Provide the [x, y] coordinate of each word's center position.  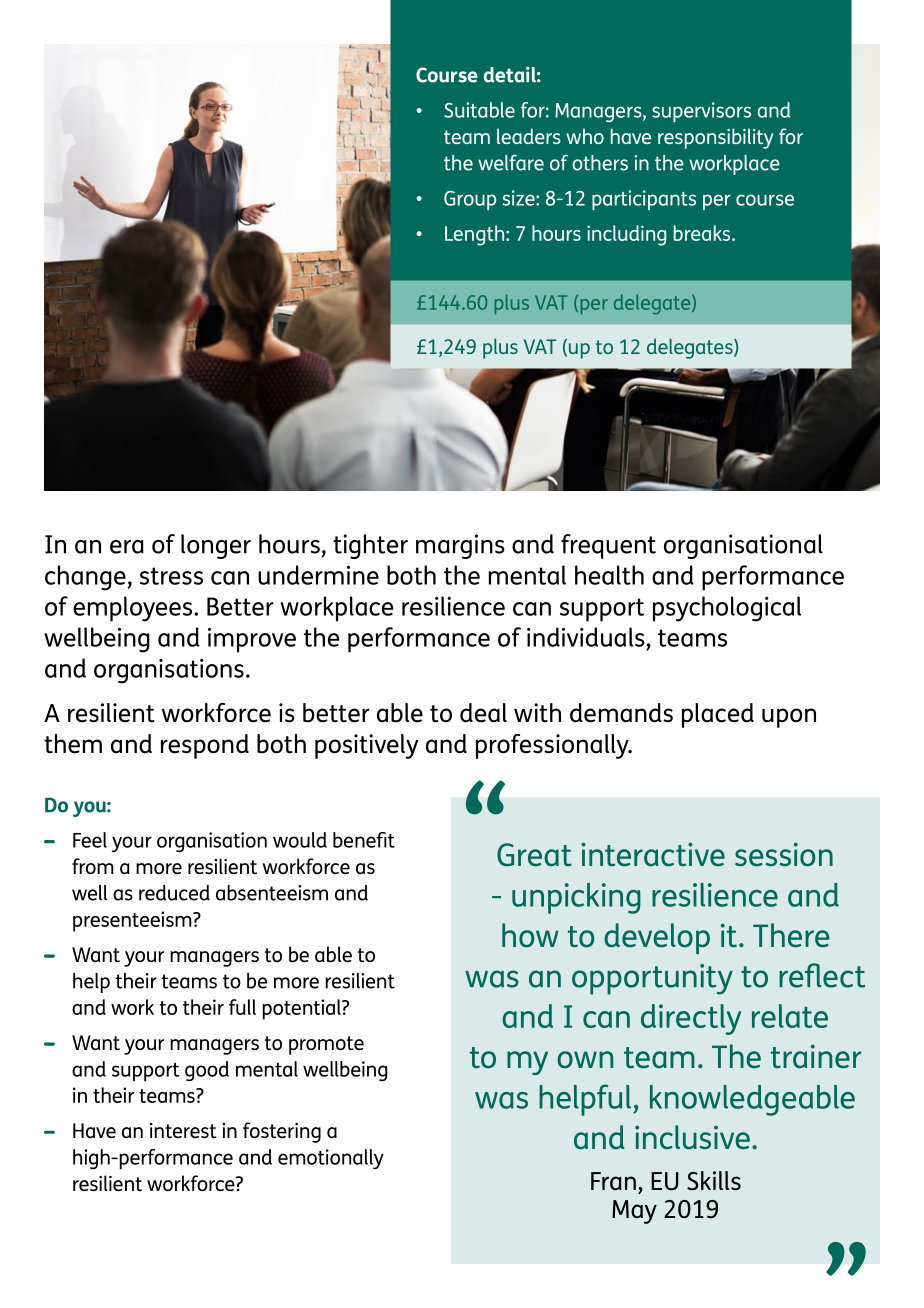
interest [183, 1130]
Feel [90, 840]
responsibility [716, 138]
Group [470, 200]
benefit [364, 840]
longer [216, 546]
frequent [608, 546]
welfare [511, 162]
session [784, 854]
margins [460, 546]
